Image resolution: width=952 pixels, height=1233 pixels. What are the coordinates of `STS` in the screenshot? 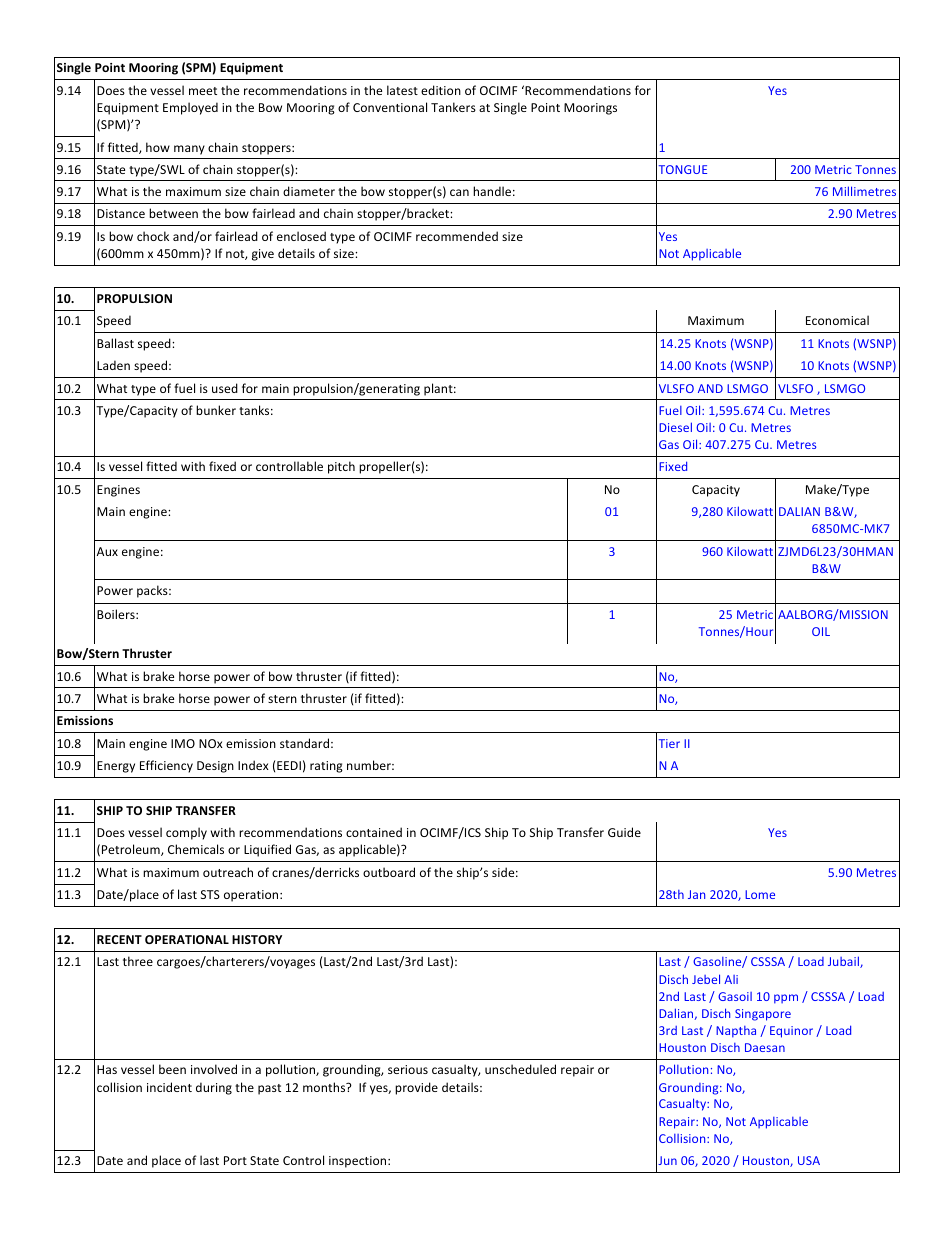 It's located at (210, 894).
